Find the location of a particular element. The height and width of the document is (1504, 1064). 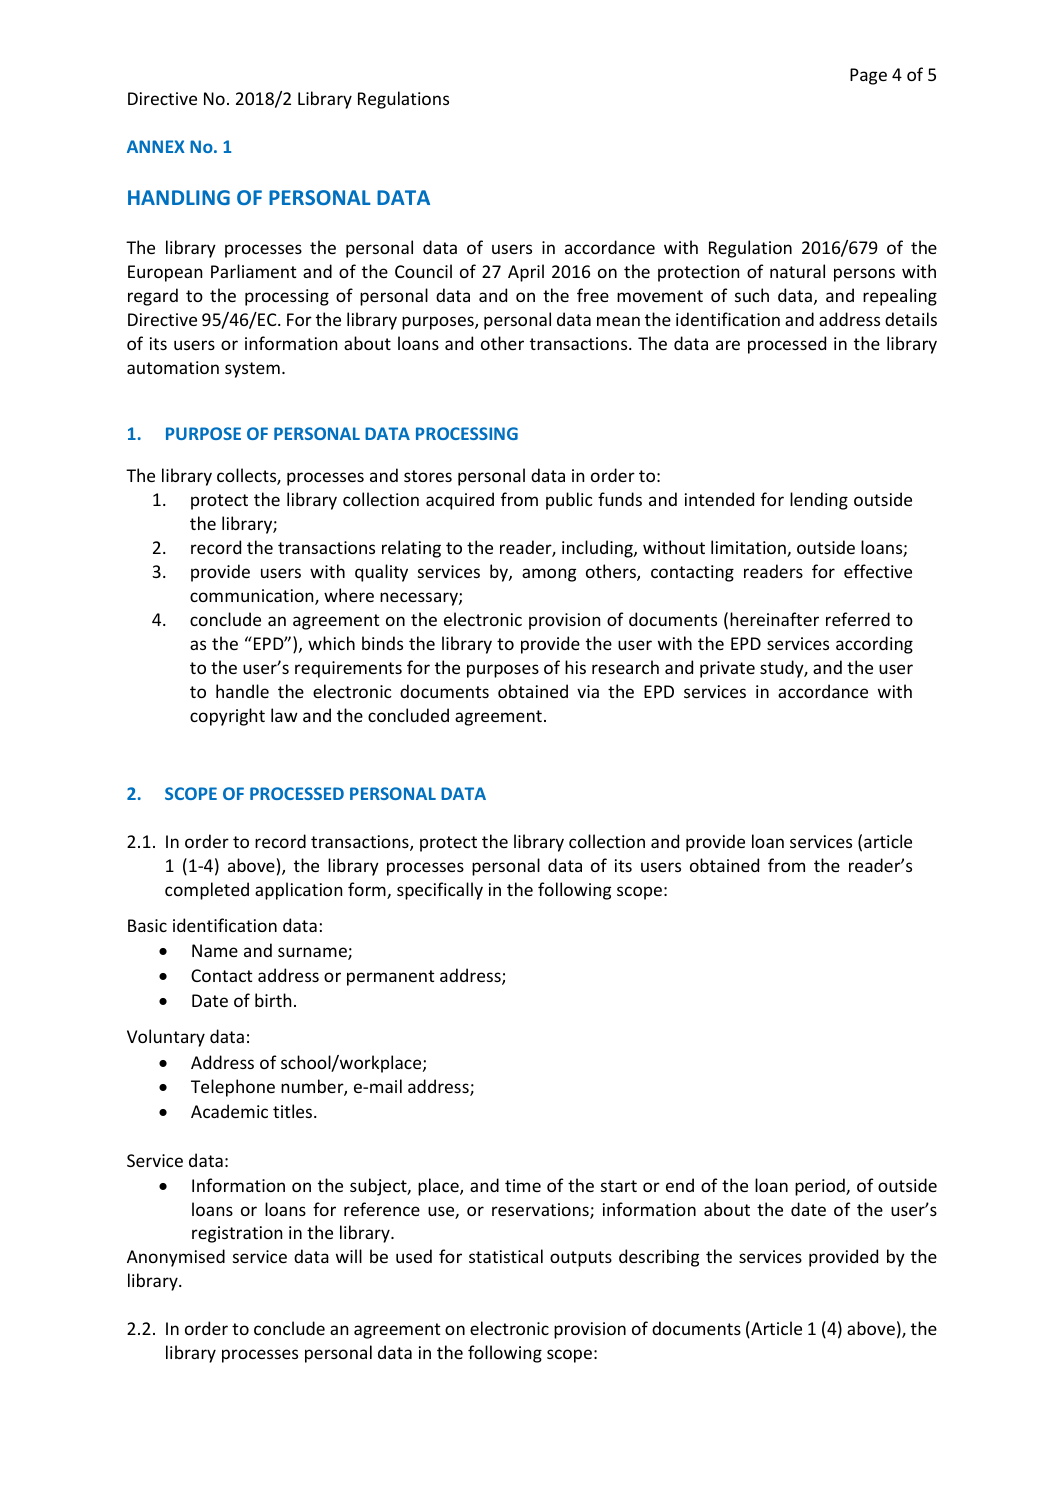

April is located at coordinates (526, 273).
